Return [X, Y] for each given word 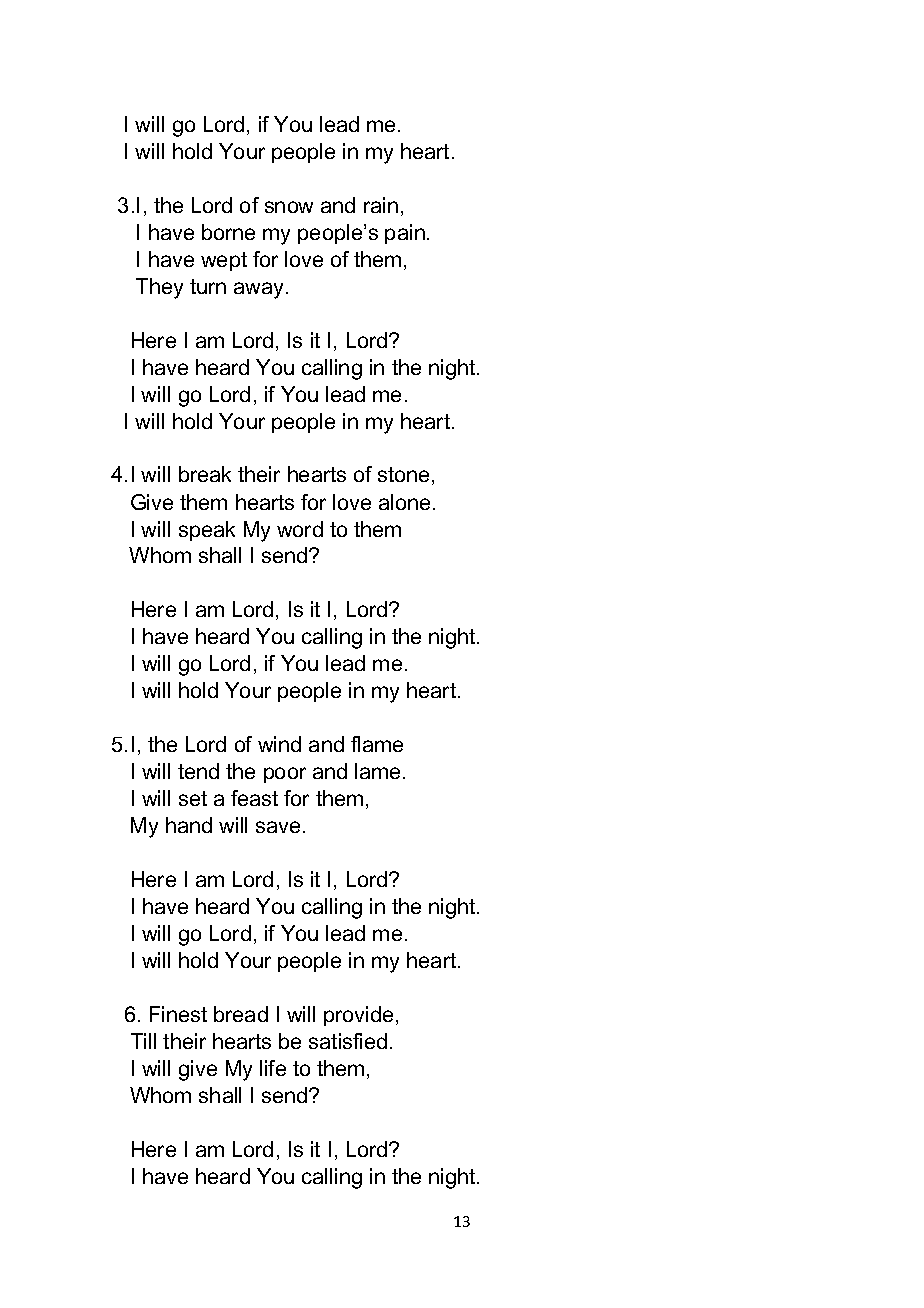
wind [279, 744]
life [273, 1068]
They [159, 288]
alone [406, 502]
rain [381, 205]
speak [207, 531]
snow [289, 207]
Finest [178, 1014]
